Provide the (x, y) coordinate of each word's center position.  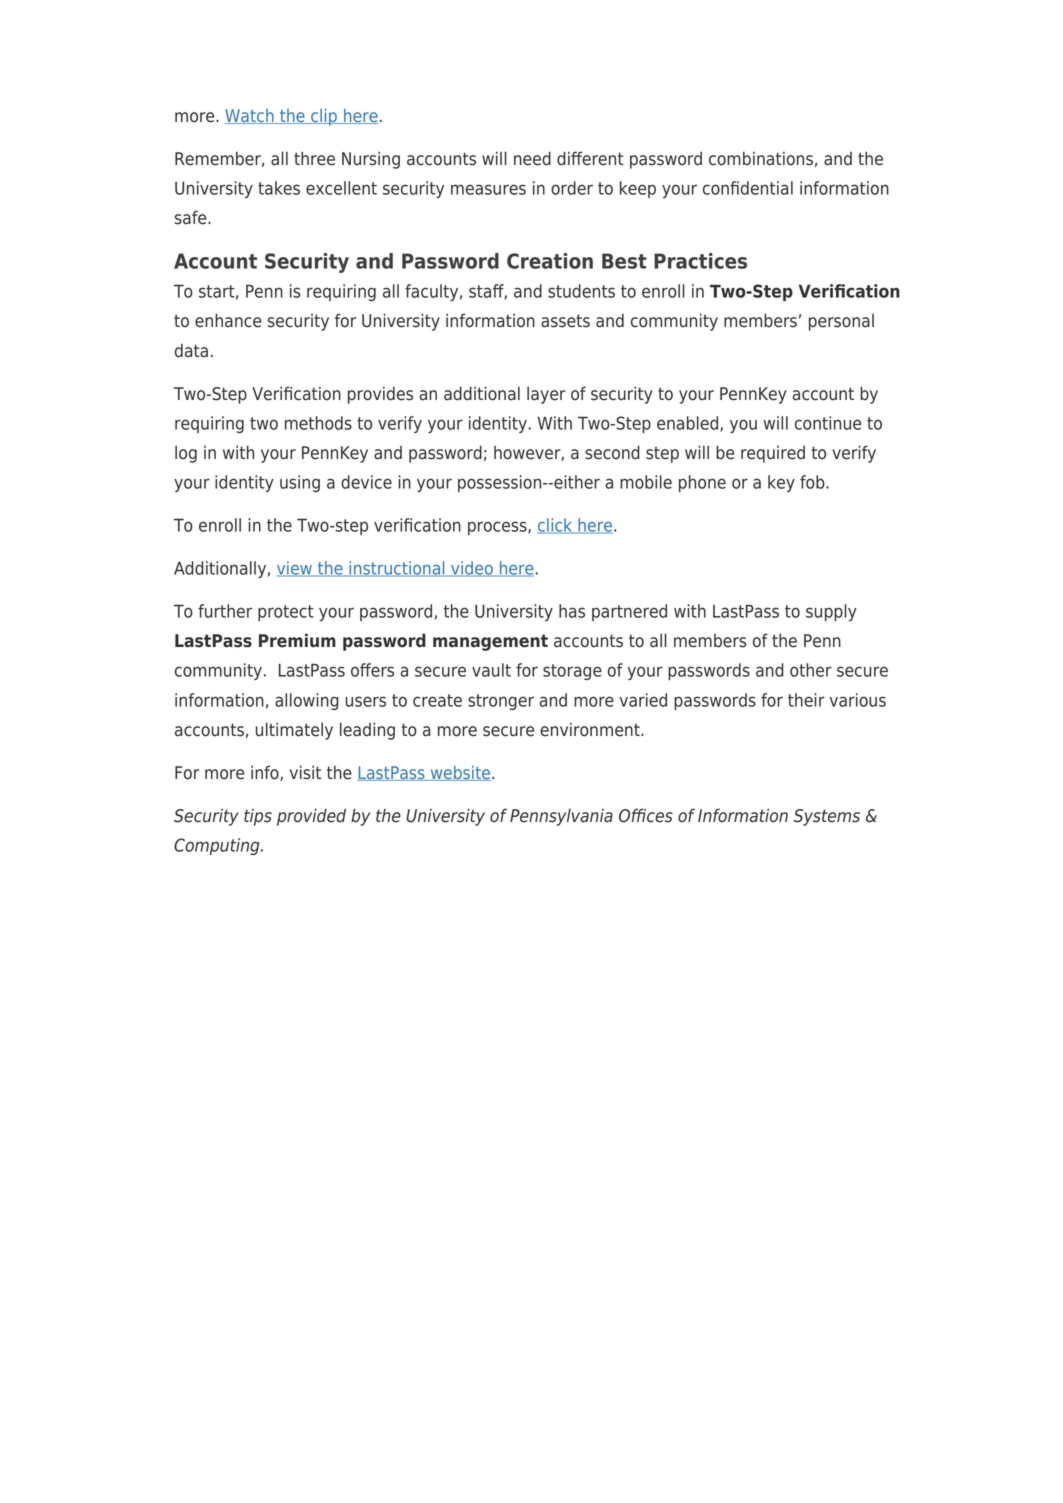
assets (565, 321)
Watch (250, 116)
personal (841, 322)
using (300, 483)
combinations (761, 158)
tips (258, 817)
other (811, 670)
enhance (228, 320)
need (532, 158)
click (556, 526)
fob (813, 482)
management (490, 642)
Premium (297, 640)
